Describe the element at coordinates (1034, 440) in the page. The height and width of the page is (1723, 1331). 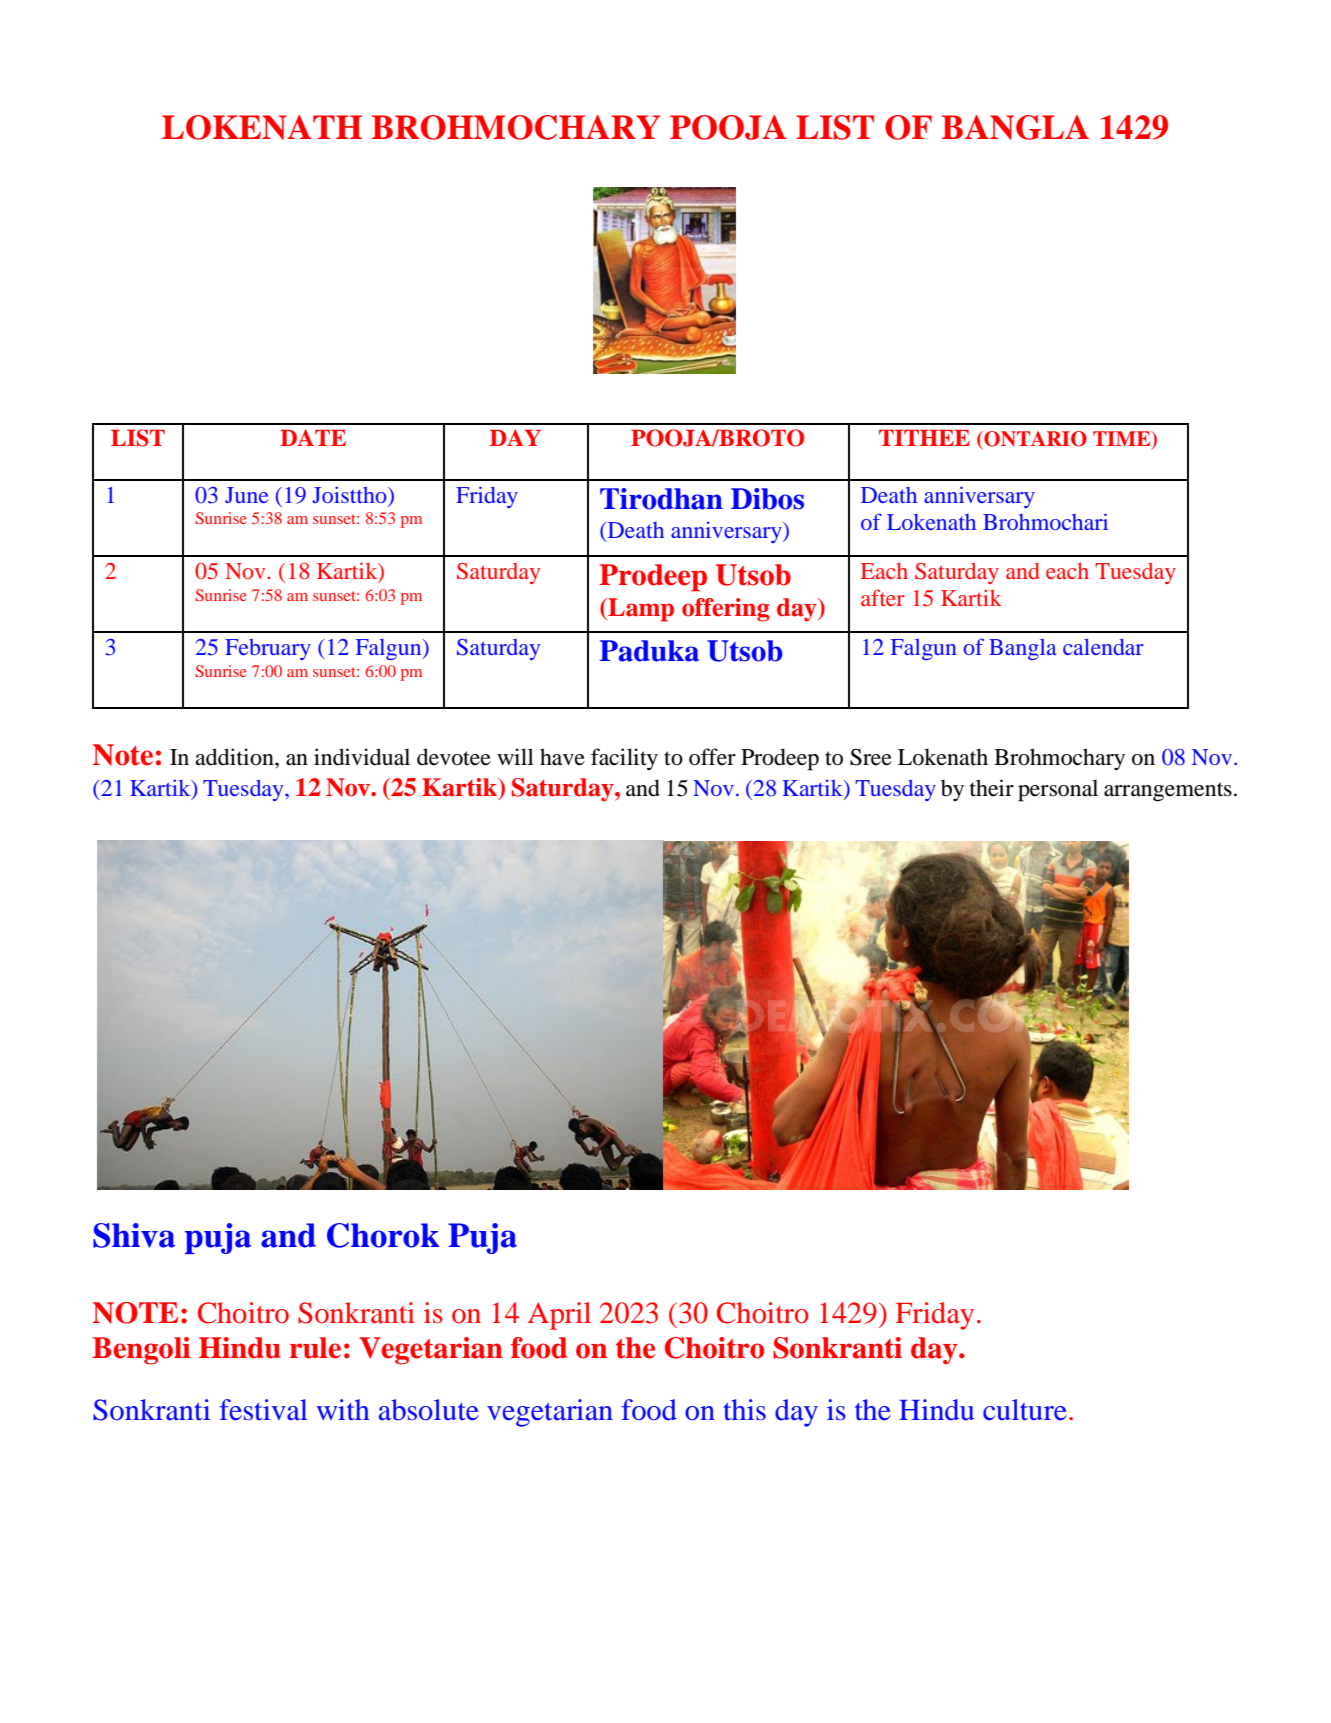
I see `ONTARIO` at that location.
